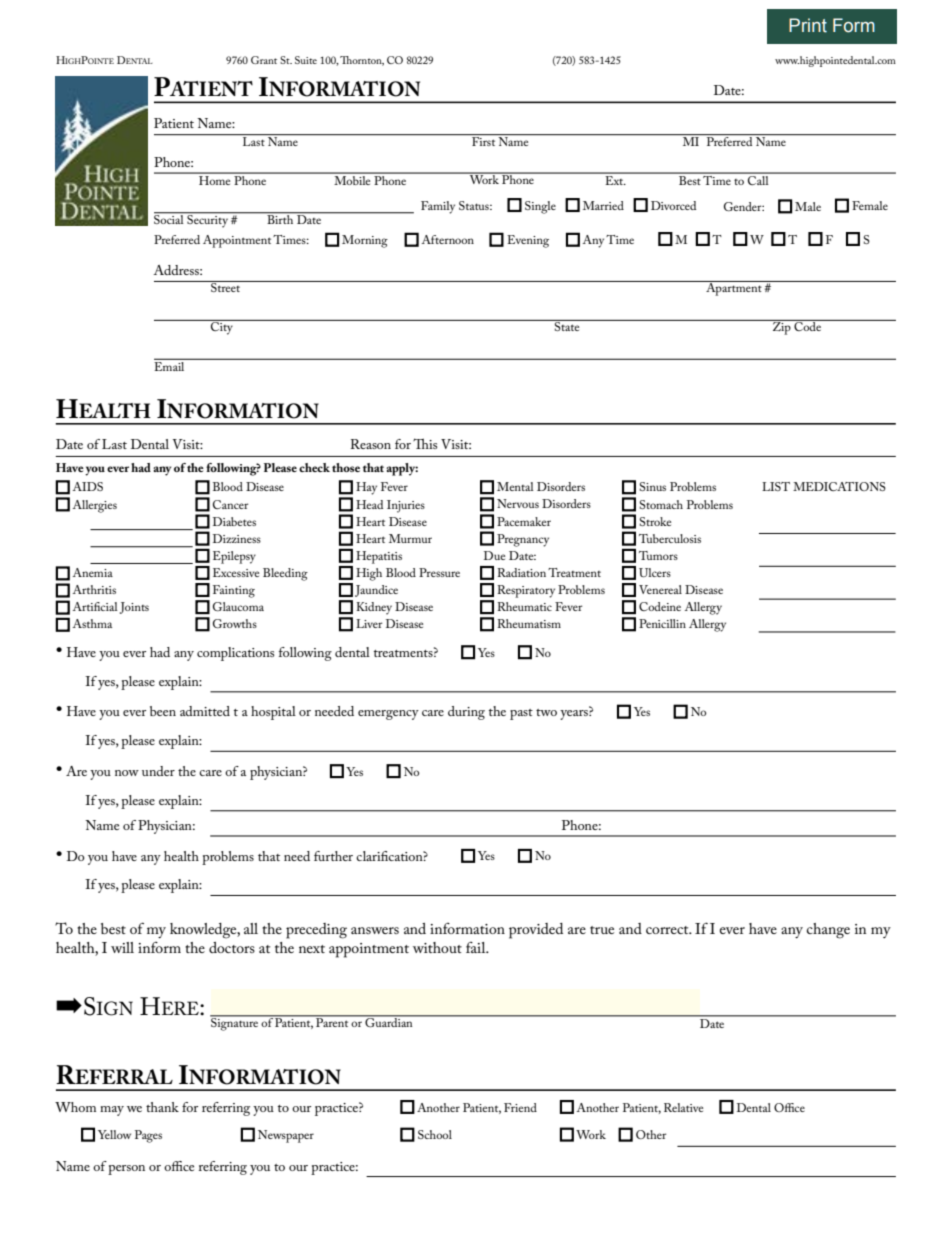  What do you see at coordinates (683, 1107) in the page?
I see `Relative` at bounding box center [683, 1107].
